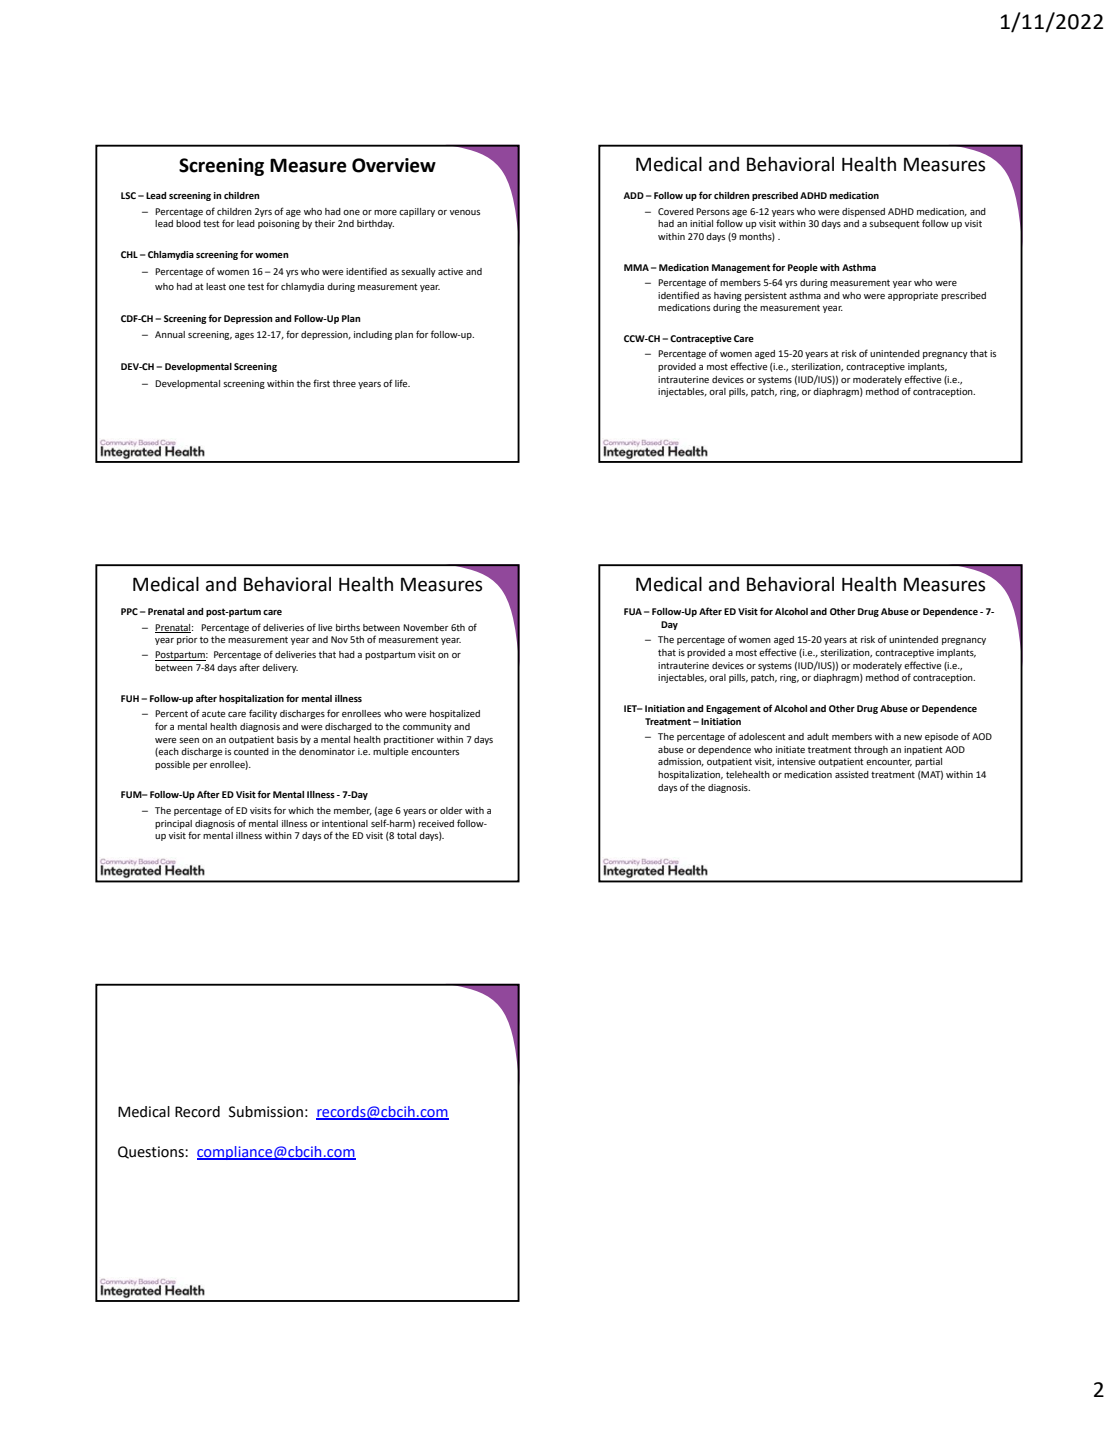 The height and width of the screenshot is (1447, 1118). What do you see at coordinates (188, 223) in the screenshot?
I see `blood` at bounding box center [188, 223].
